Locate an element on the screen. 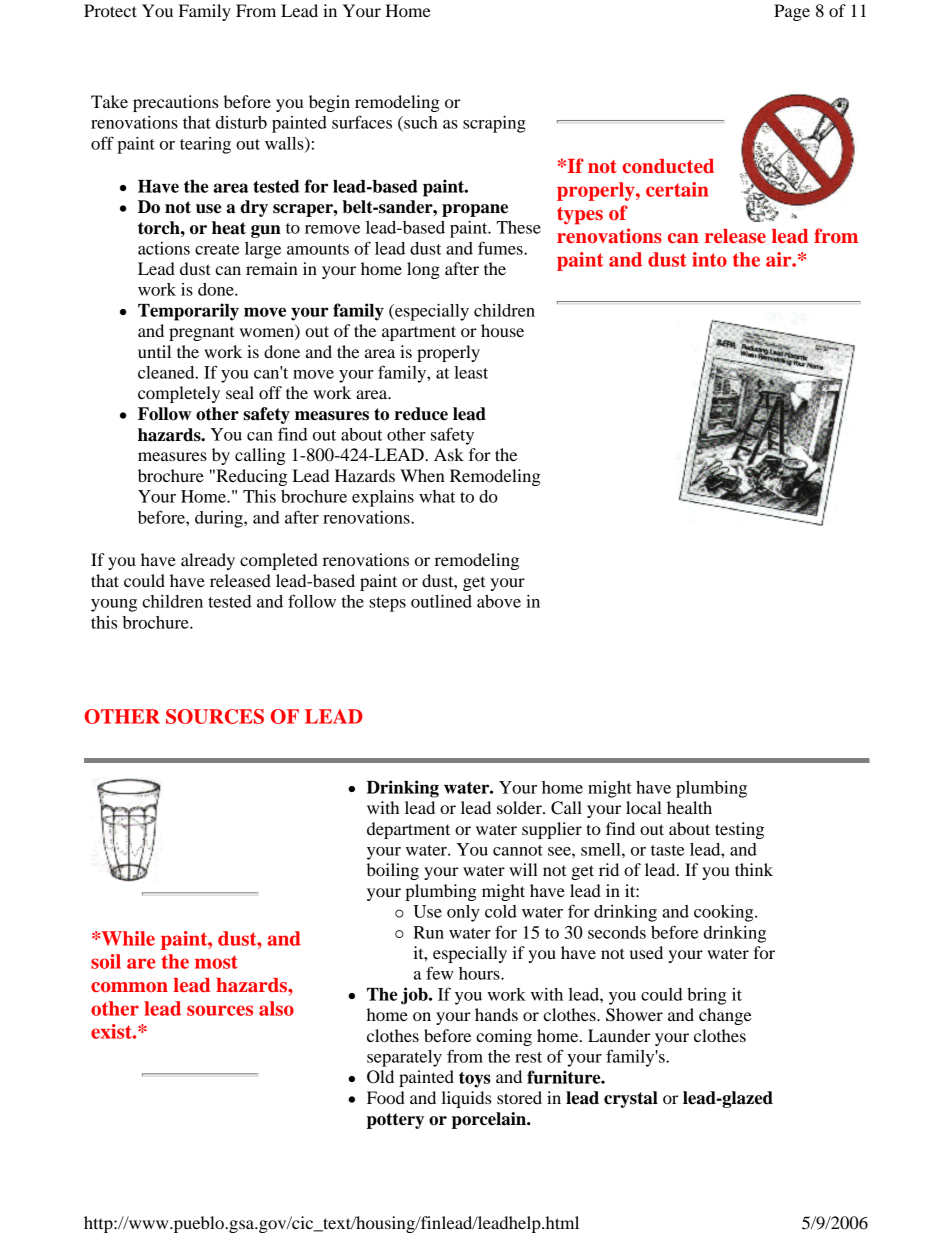 Image resolution: width=952 pixels, height=1233 pixels. solder is located at coordinates (520, 807).
